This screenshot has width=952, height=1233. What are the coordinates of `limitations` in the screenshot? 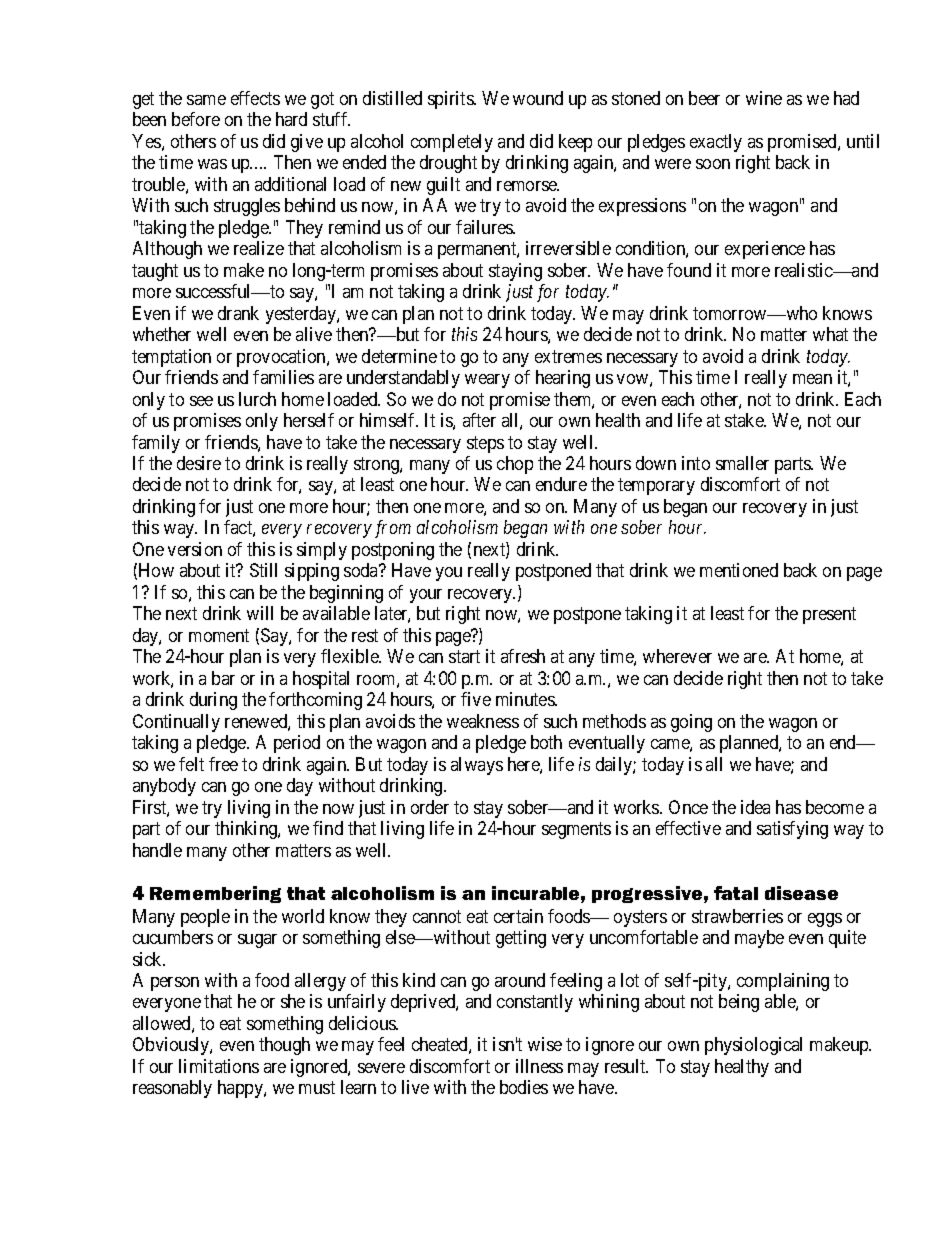 It's located at (219, 1066).
